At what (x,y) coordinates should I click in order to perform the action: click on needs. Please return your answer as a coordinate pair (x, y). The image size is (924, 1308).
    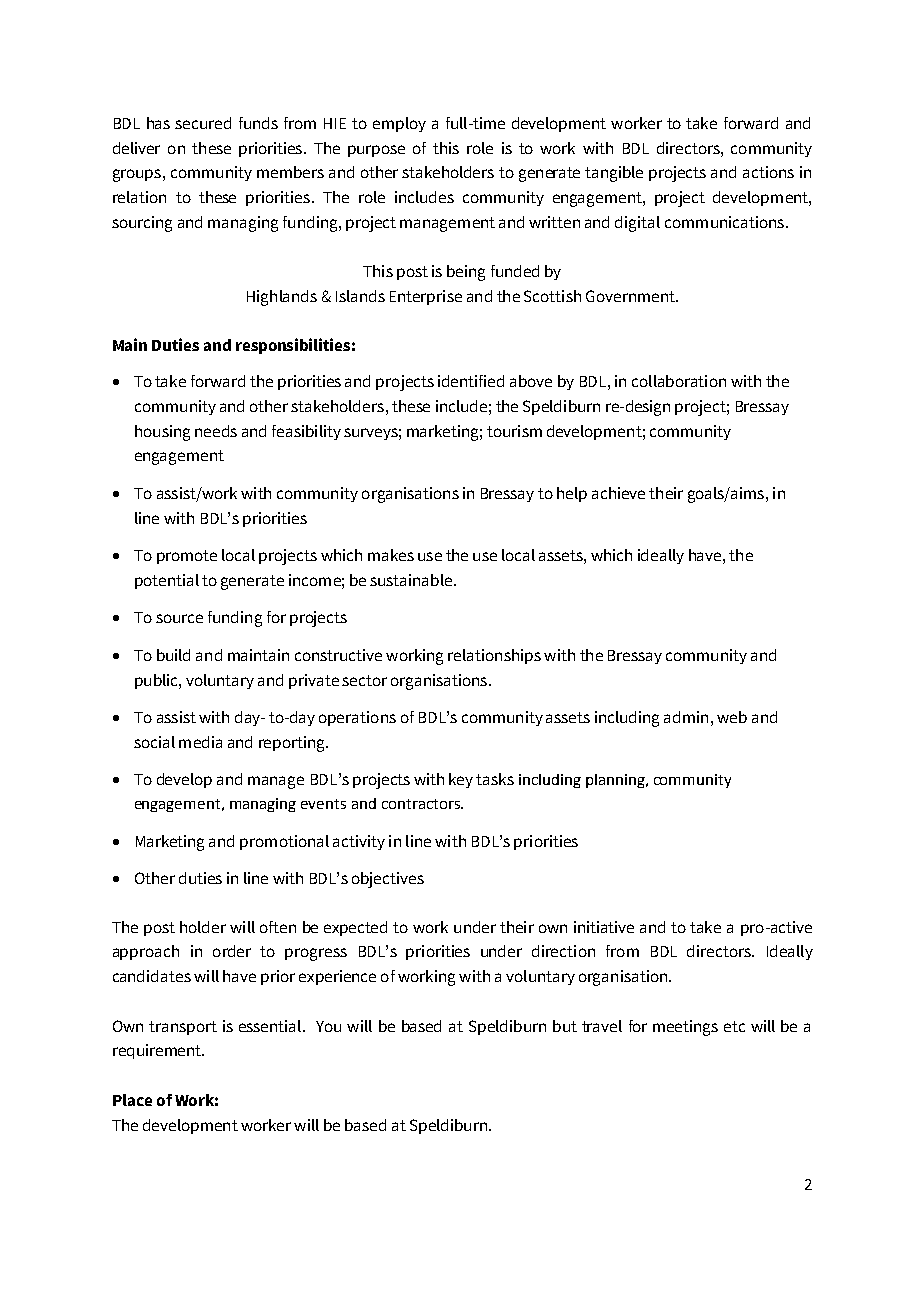
    Looking at the image, I should click on (216, 431).
